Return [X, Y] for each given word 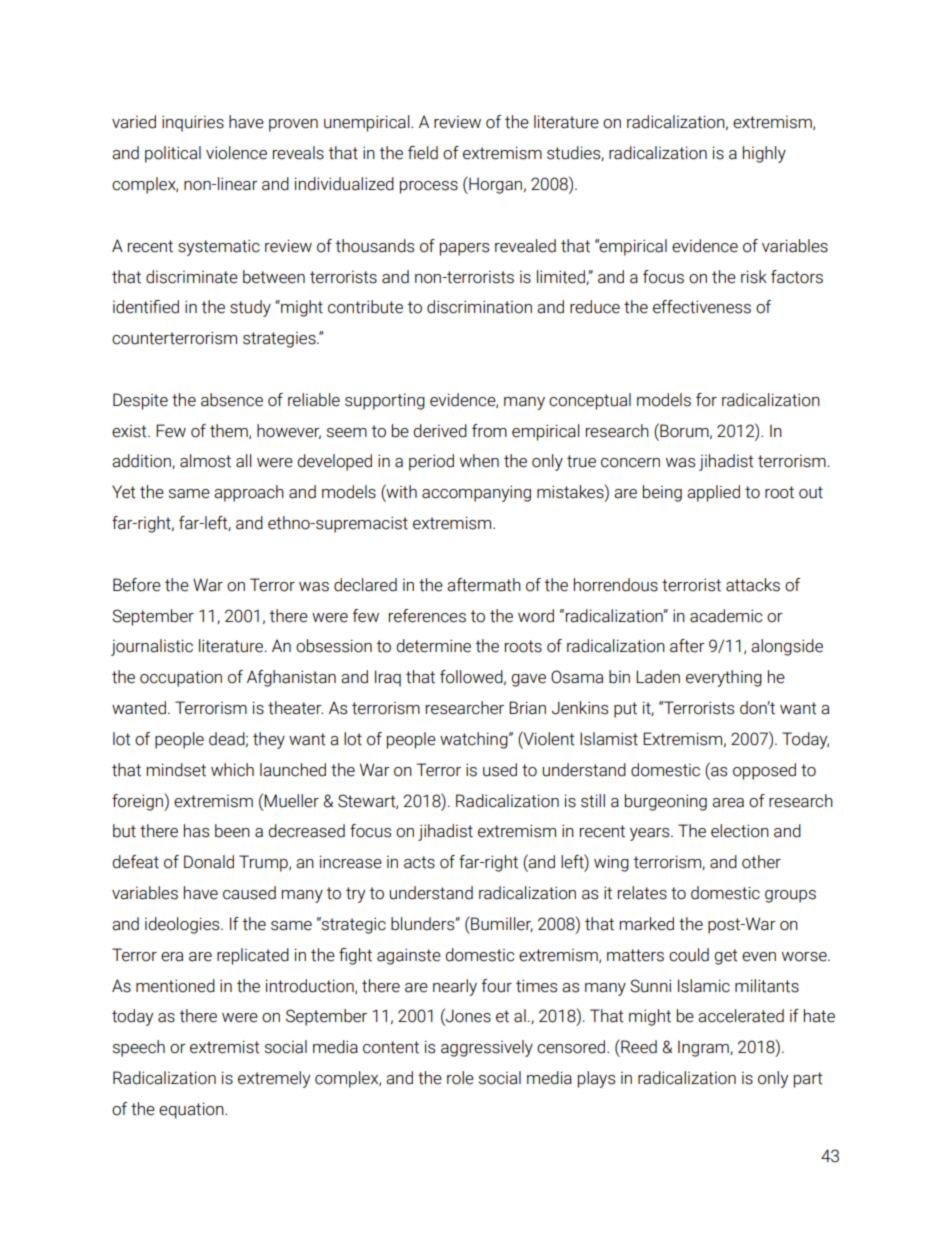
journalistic [152, 647]
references [427, 616]
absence [232, 400]
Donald [209, 862]
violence [236, 153]
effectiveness [702, 307]
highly [764, 154]
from [489, 431]
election [740, 831]
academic [726, 616]
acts [419, 862]
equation [192, 1110]
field [423, 153]
